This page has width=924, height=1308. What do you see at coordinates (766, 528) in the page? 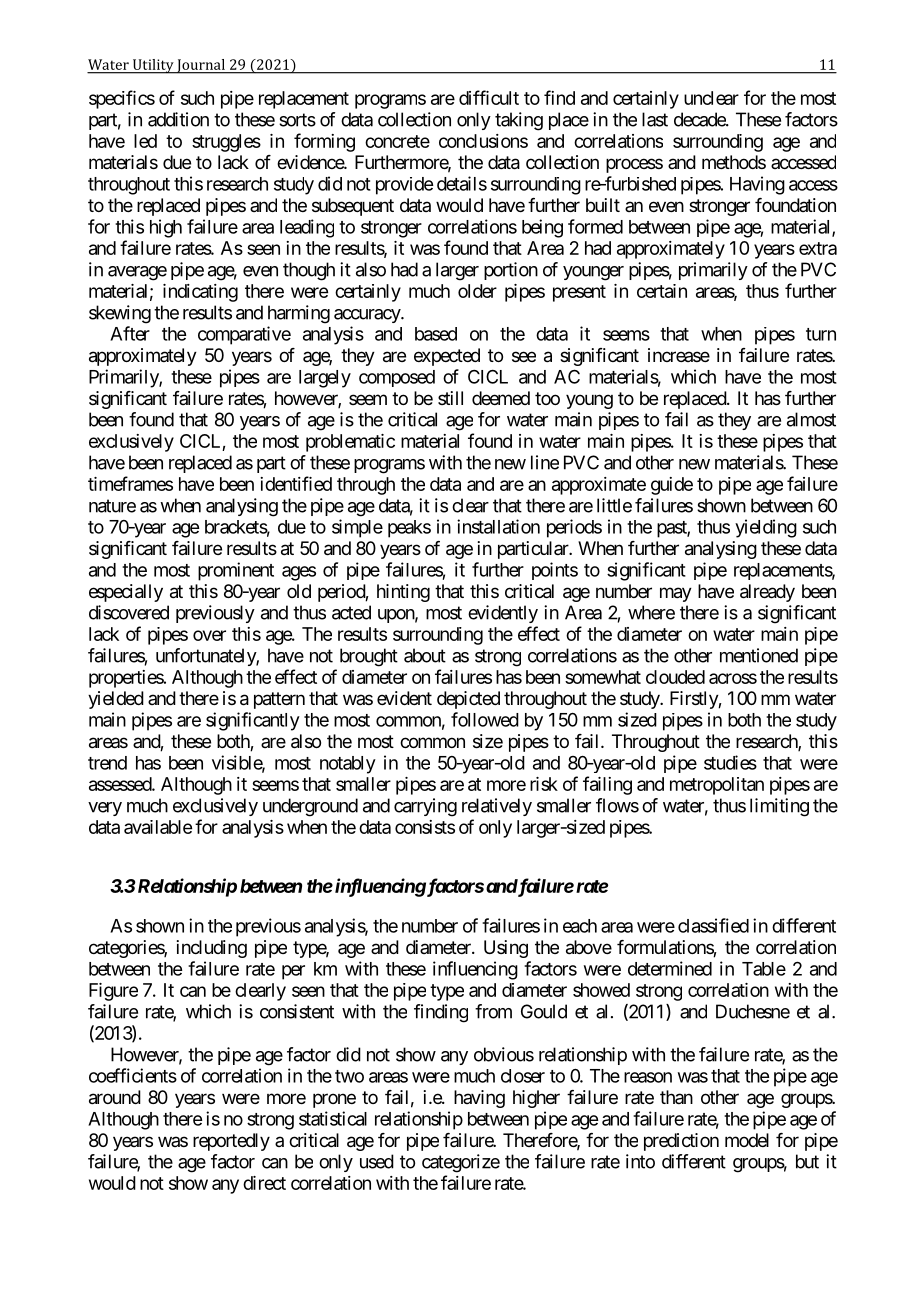
I see `yielding` at bounding box center [766, 528].
